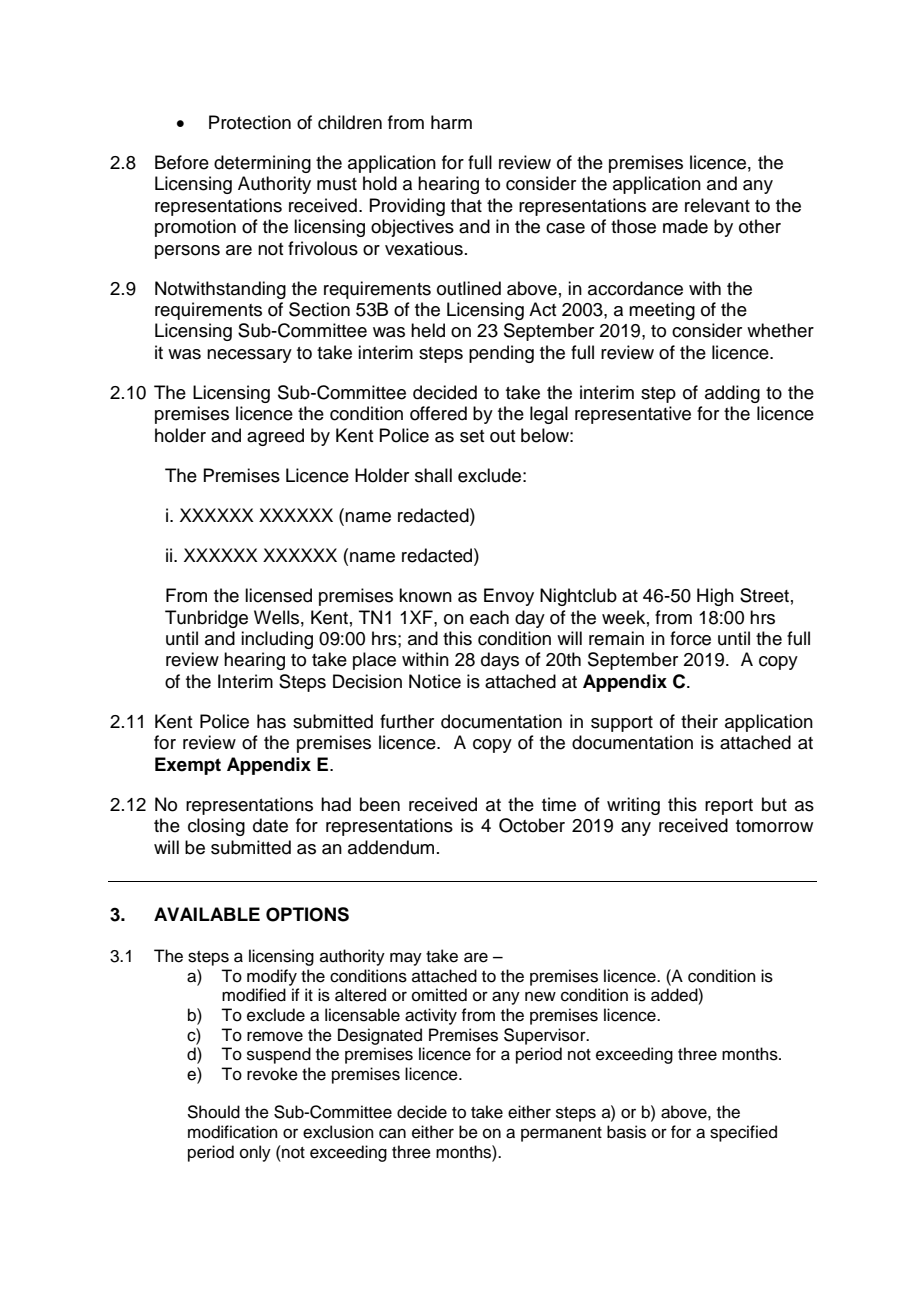 The image size is (924, 1308). I want to click on relevant, so click(717, 205).
